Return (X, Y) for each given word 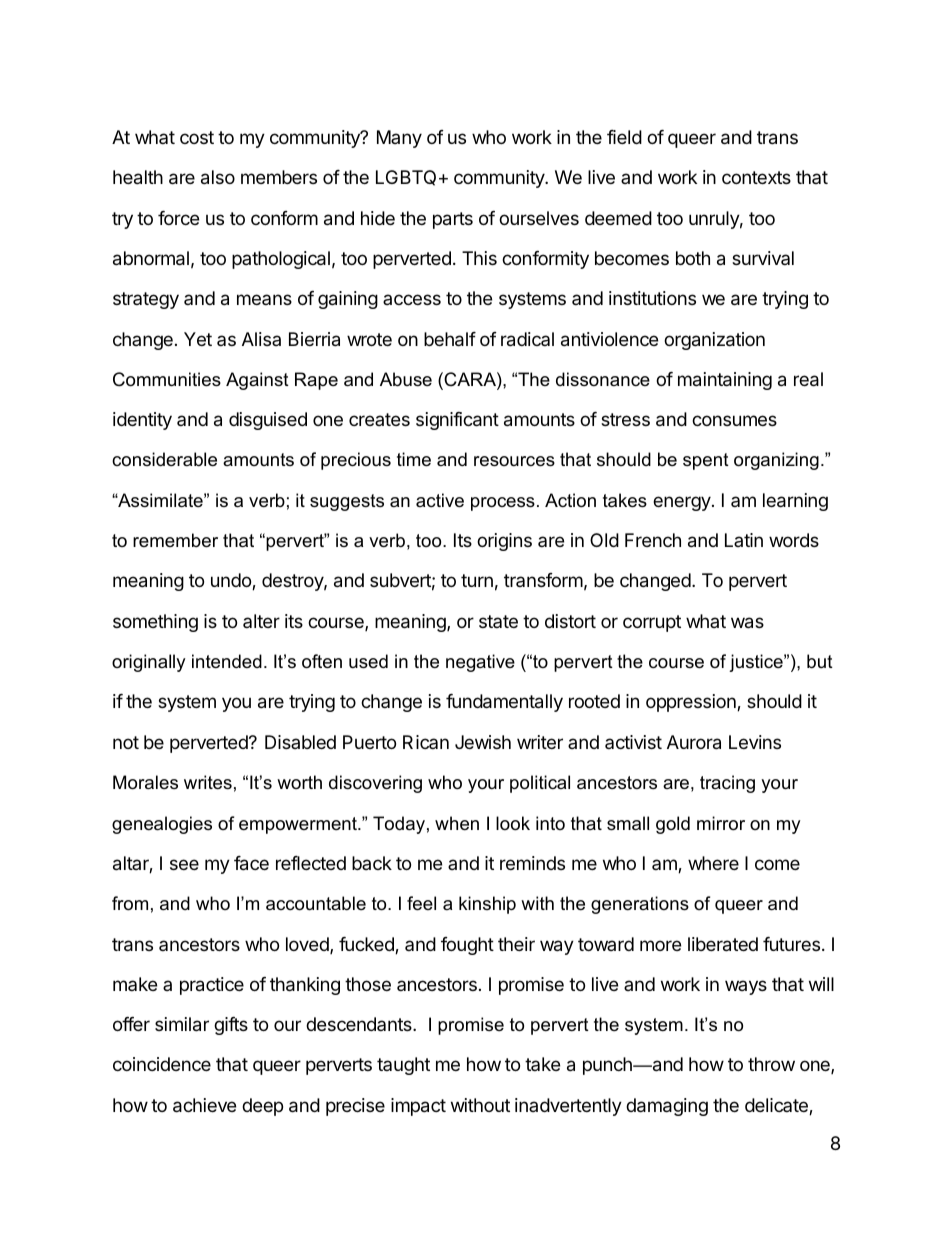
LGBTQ (406, 178)
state (498, 621)
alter (261, 621)
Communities (167, 379)
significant (457, 421)
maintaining (725, 381)
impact (418, 1107)
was (747, 623)
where (713, 863)
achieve (204, 1105)
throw (771, 1064)
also (218, 177)
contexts (756, 177)
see (184, 864)
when (457, 823)
